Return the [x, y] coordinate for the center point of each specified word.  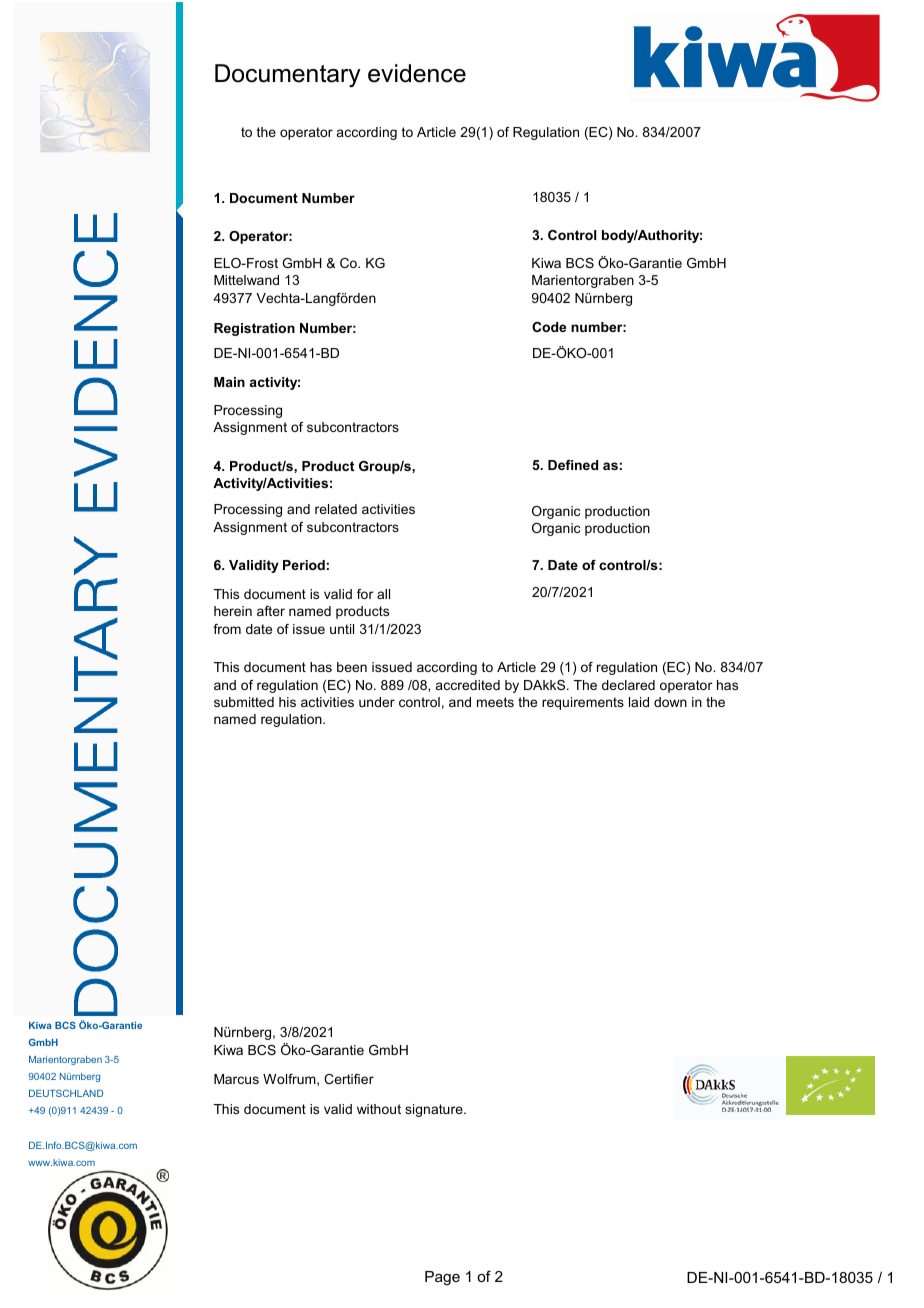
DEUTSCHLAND [66, 1093]
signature [435, 1110]
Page [442, 1278]
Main [229, 382]
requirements [583, 703]
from [227, 629]
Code [549, 327]
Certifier [349, 1079]
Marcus [236, 1079]
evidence [417, 73]
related [336, 509]
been [352, 667]
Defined [573, 465]
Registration [254, 329]
